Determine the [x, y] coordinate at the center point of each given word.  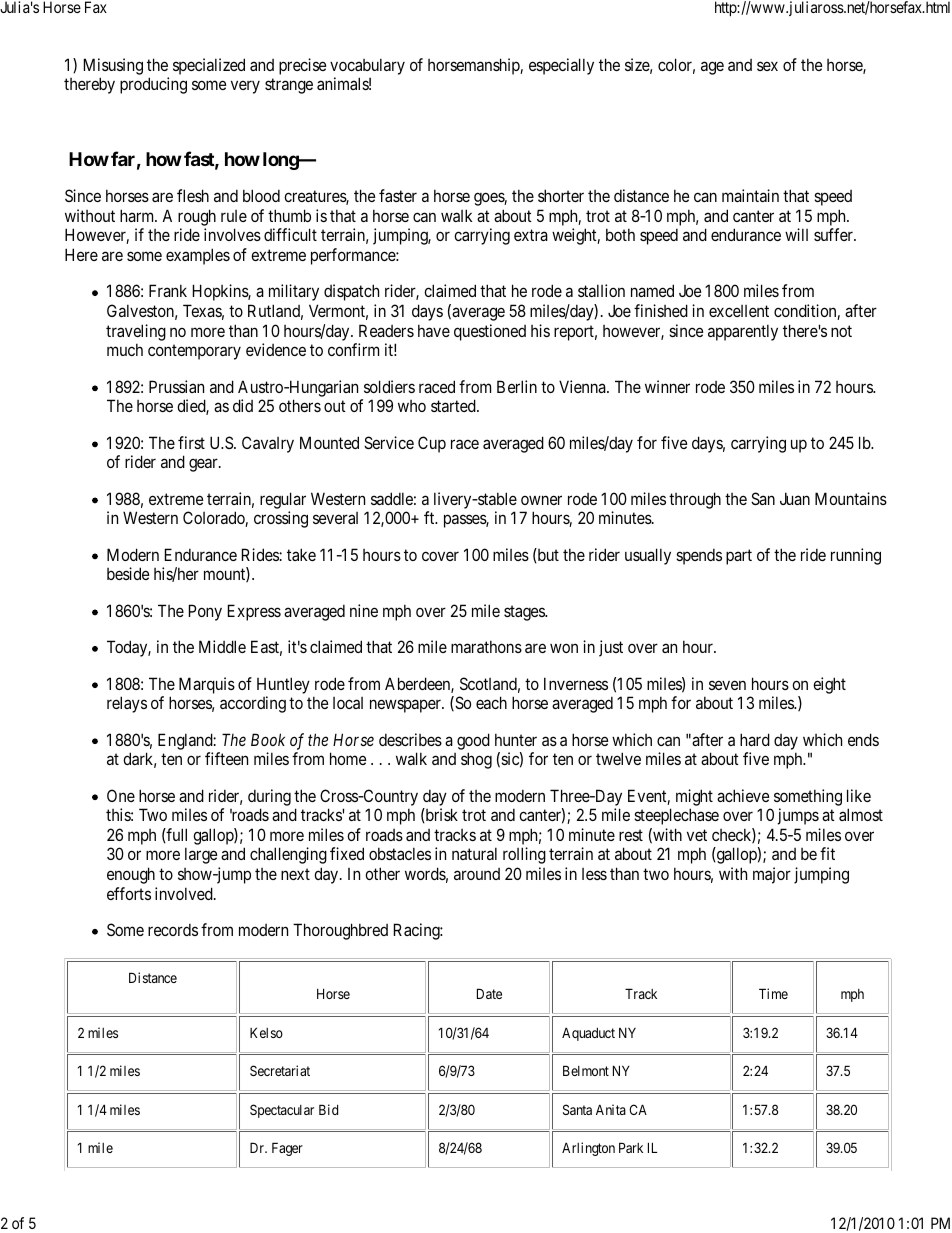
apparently [743, 332]
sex [767, 66]
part [739, 557]
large [201, 855]
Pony [205, 612]
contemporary [194, 352]
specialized [209, 66]
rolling [524, 855]
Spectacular [282, 1111]
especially [561, 66]
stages [525, 613]
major [772, 875]
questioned [490, 332]
